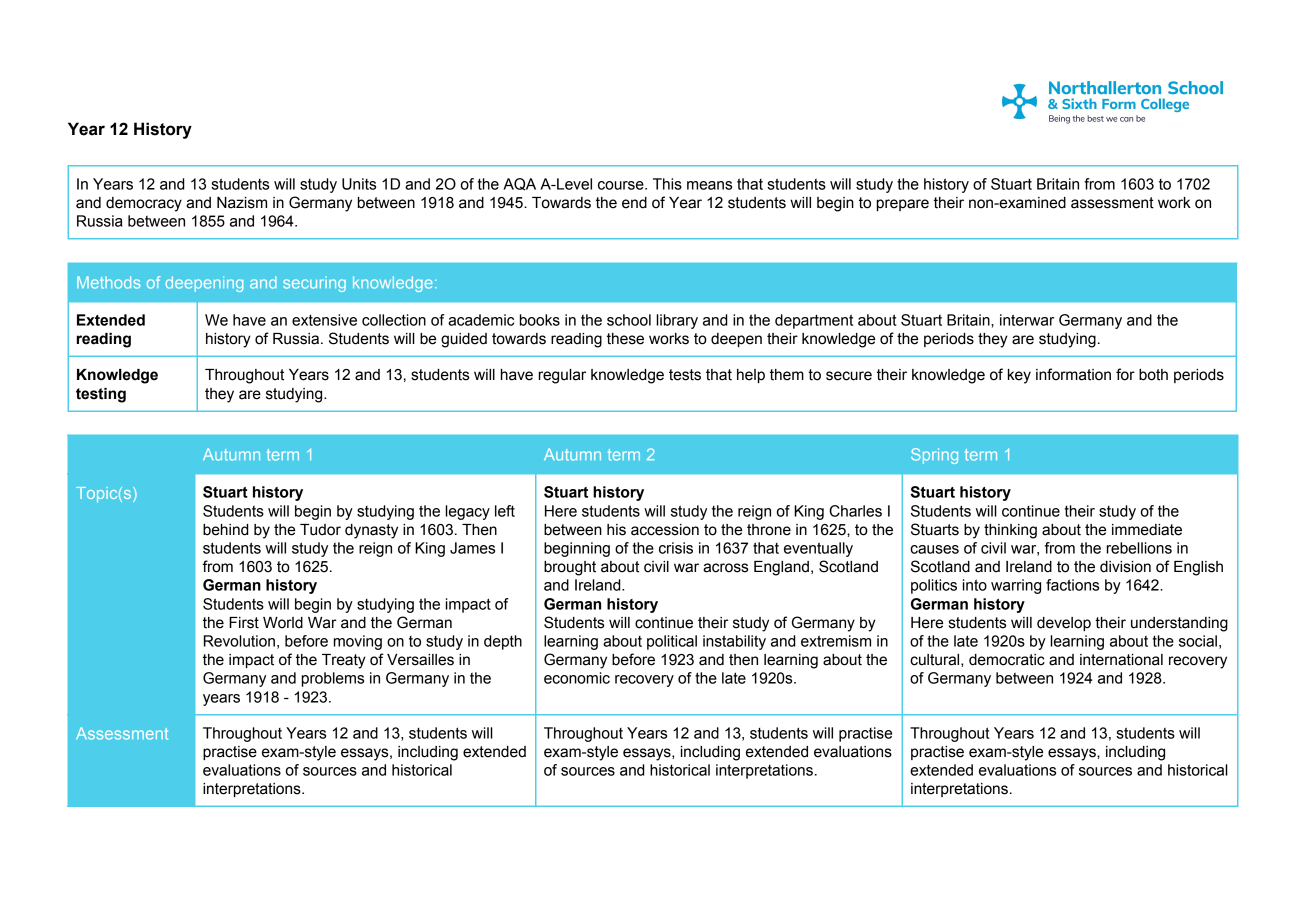 Image resolution: width=1308 pixels, height=924 pixels. I want to click on behind, so click(226, 530).
